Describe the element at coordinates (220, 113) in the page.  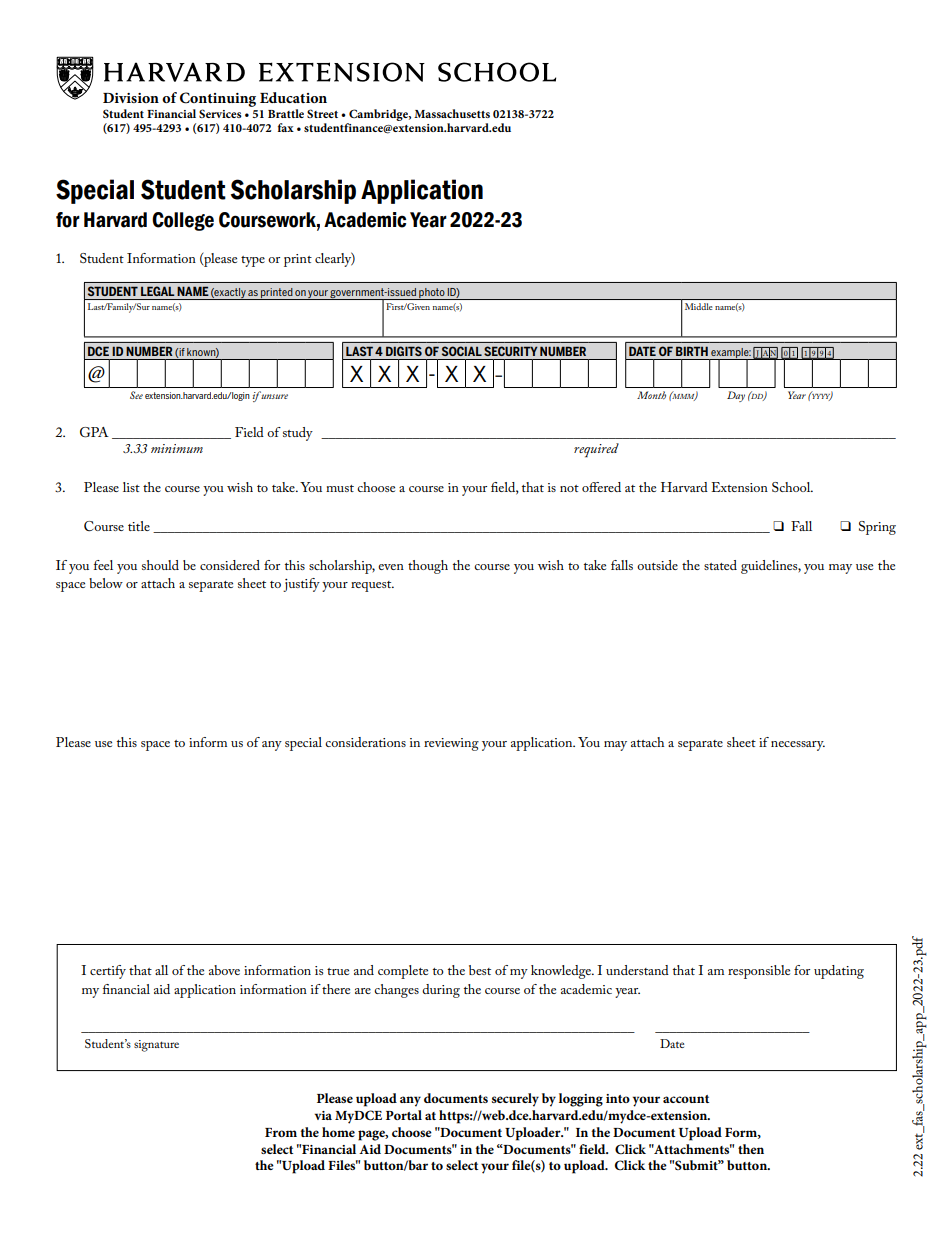
I see `Services` at that location.
